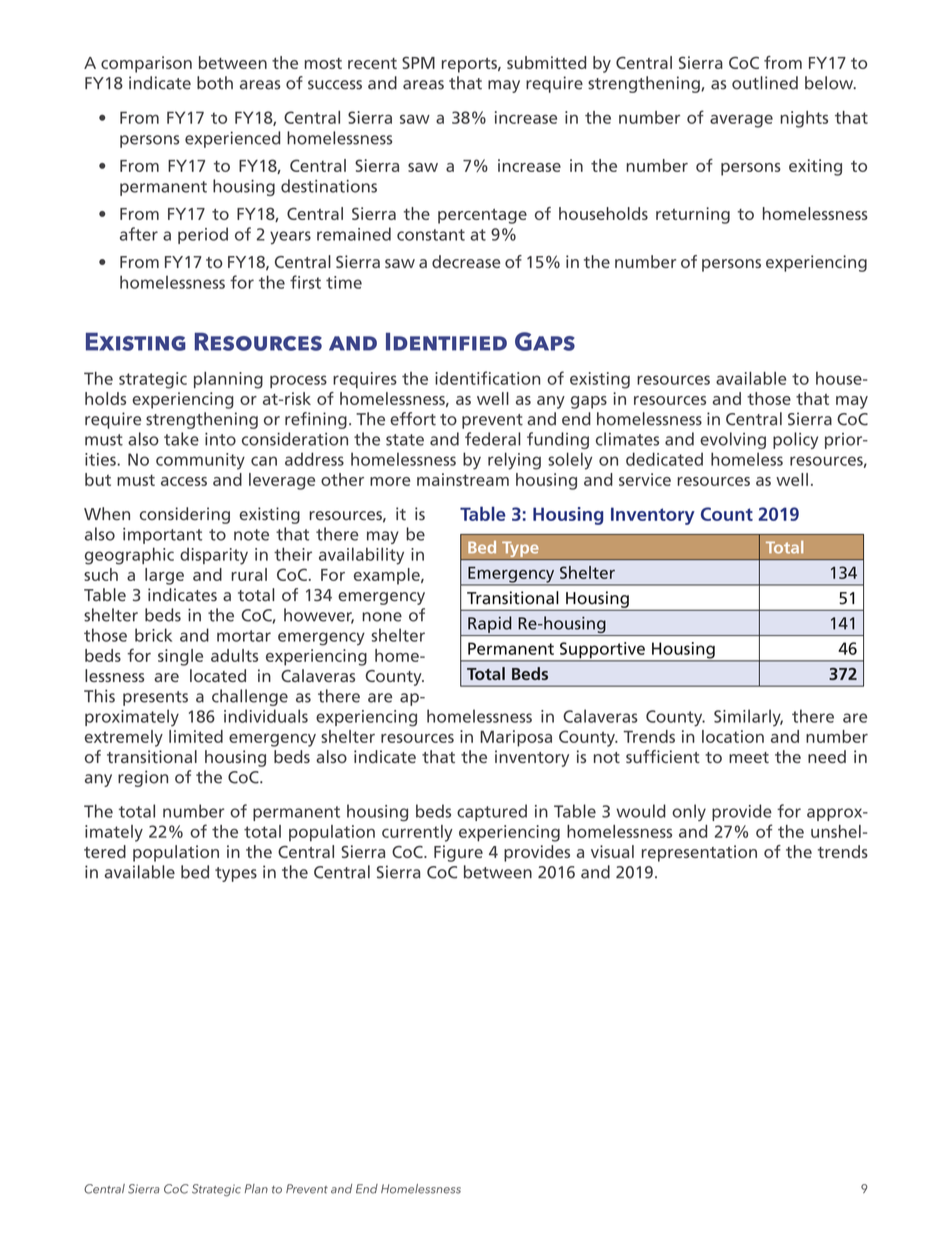 The width and height of the screenshot is (952, 1233). I want to click on evolving, so click(733, 440).
